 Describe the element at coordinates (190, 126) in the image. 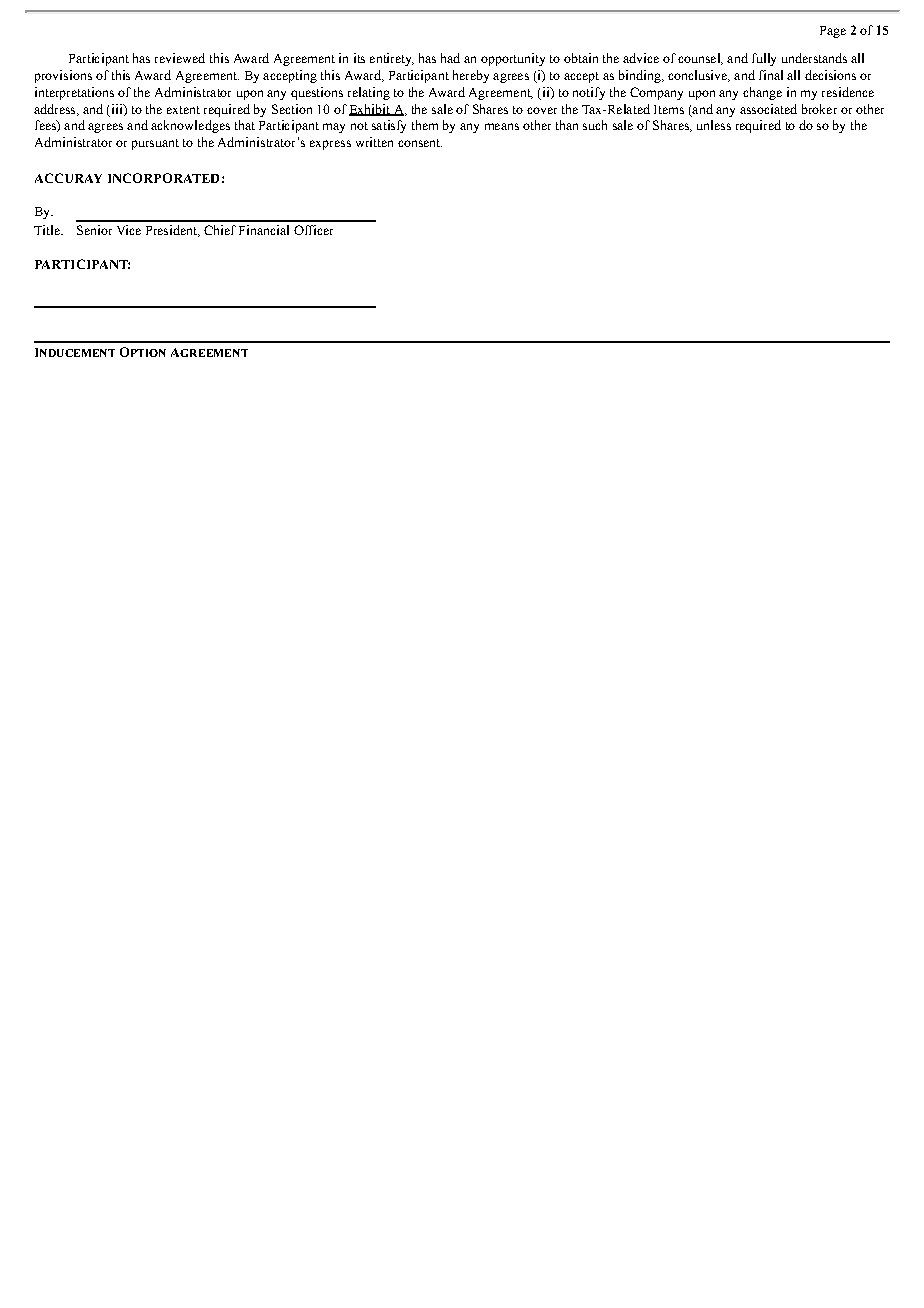

I see `acknowledges` at that location.
